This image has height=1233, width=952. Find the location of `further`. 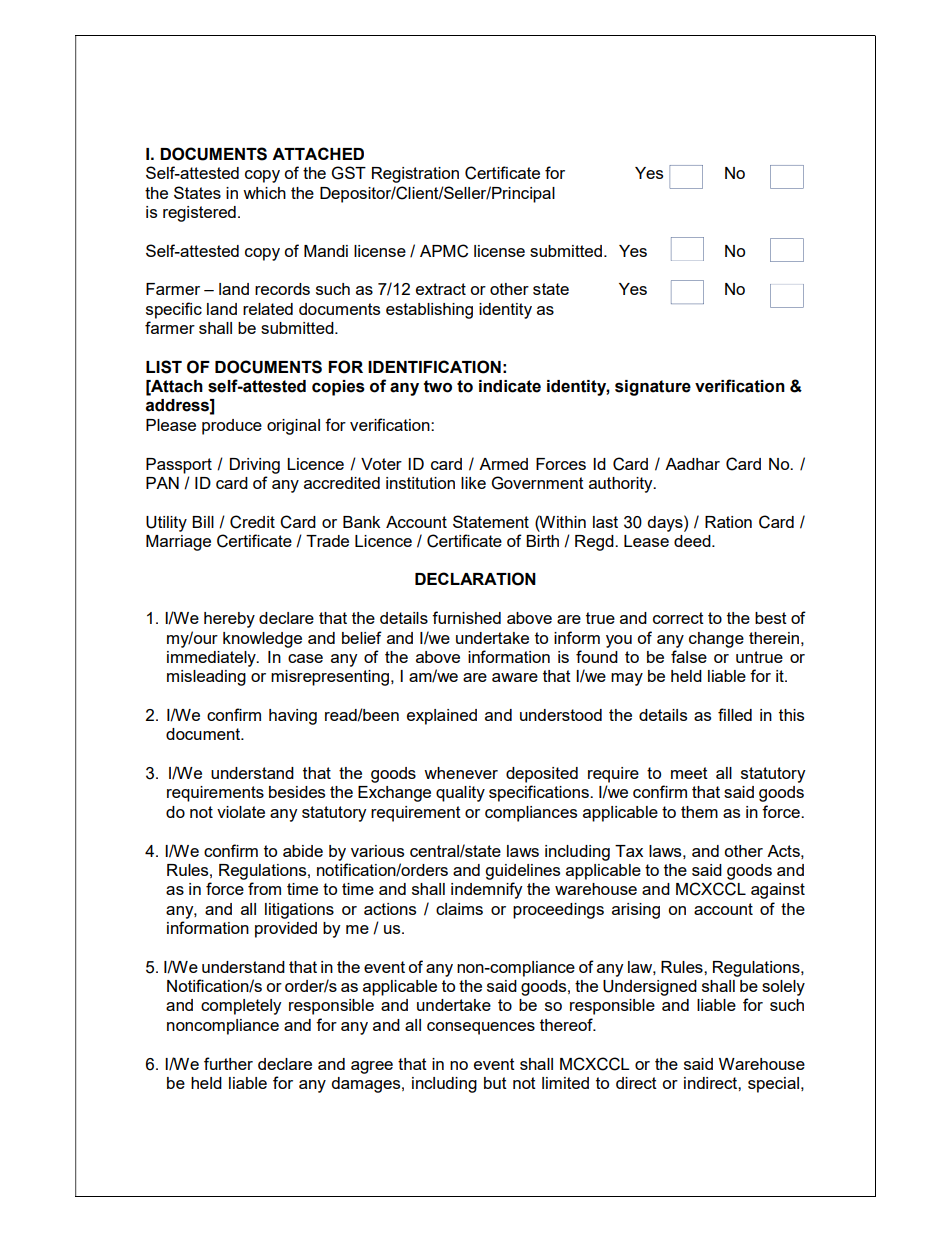

further is located at coordinates (228, 1063).
